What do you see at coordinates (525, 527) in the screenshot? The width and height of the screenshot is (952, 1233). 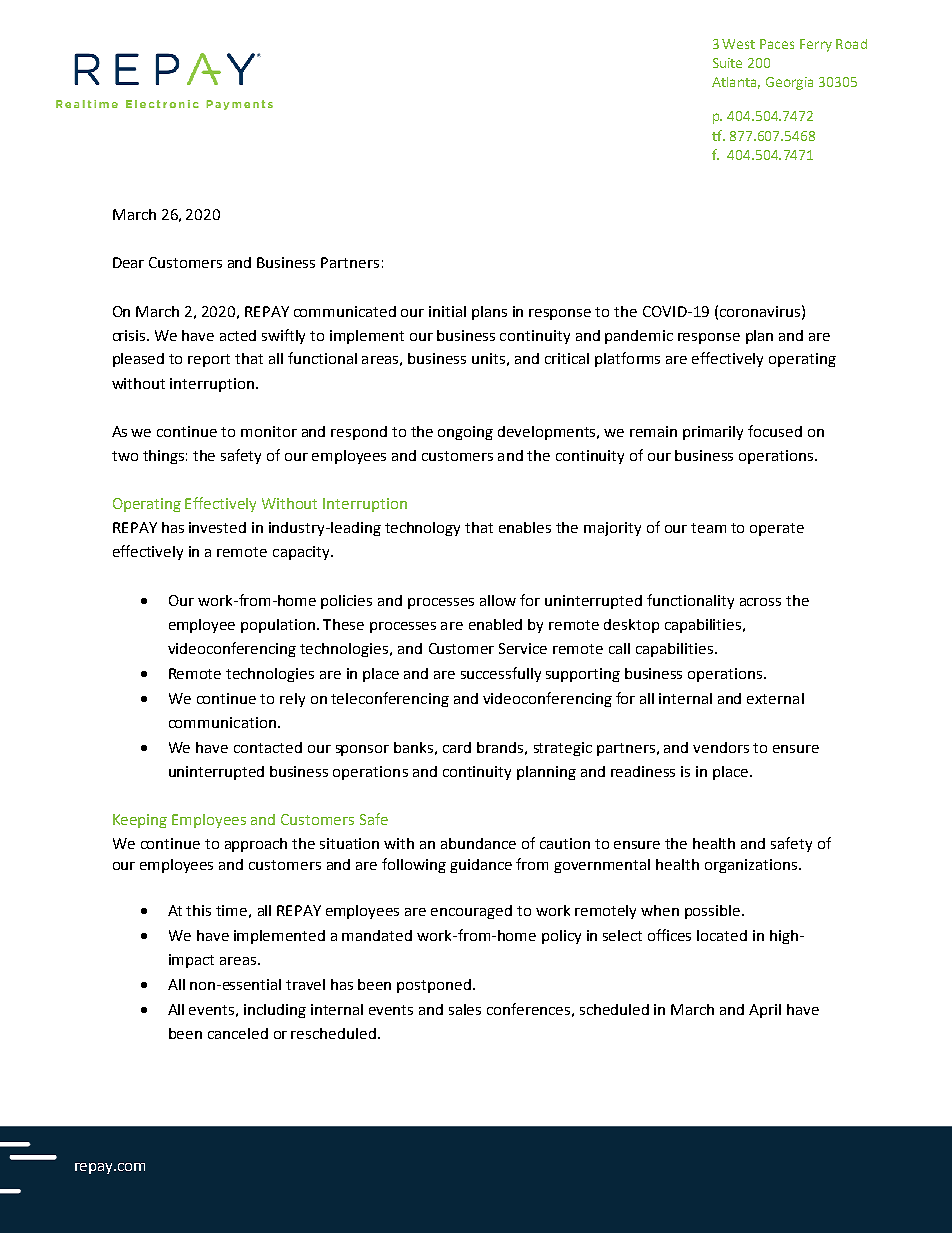 I see `enables` at bounding box center [525, 527].
